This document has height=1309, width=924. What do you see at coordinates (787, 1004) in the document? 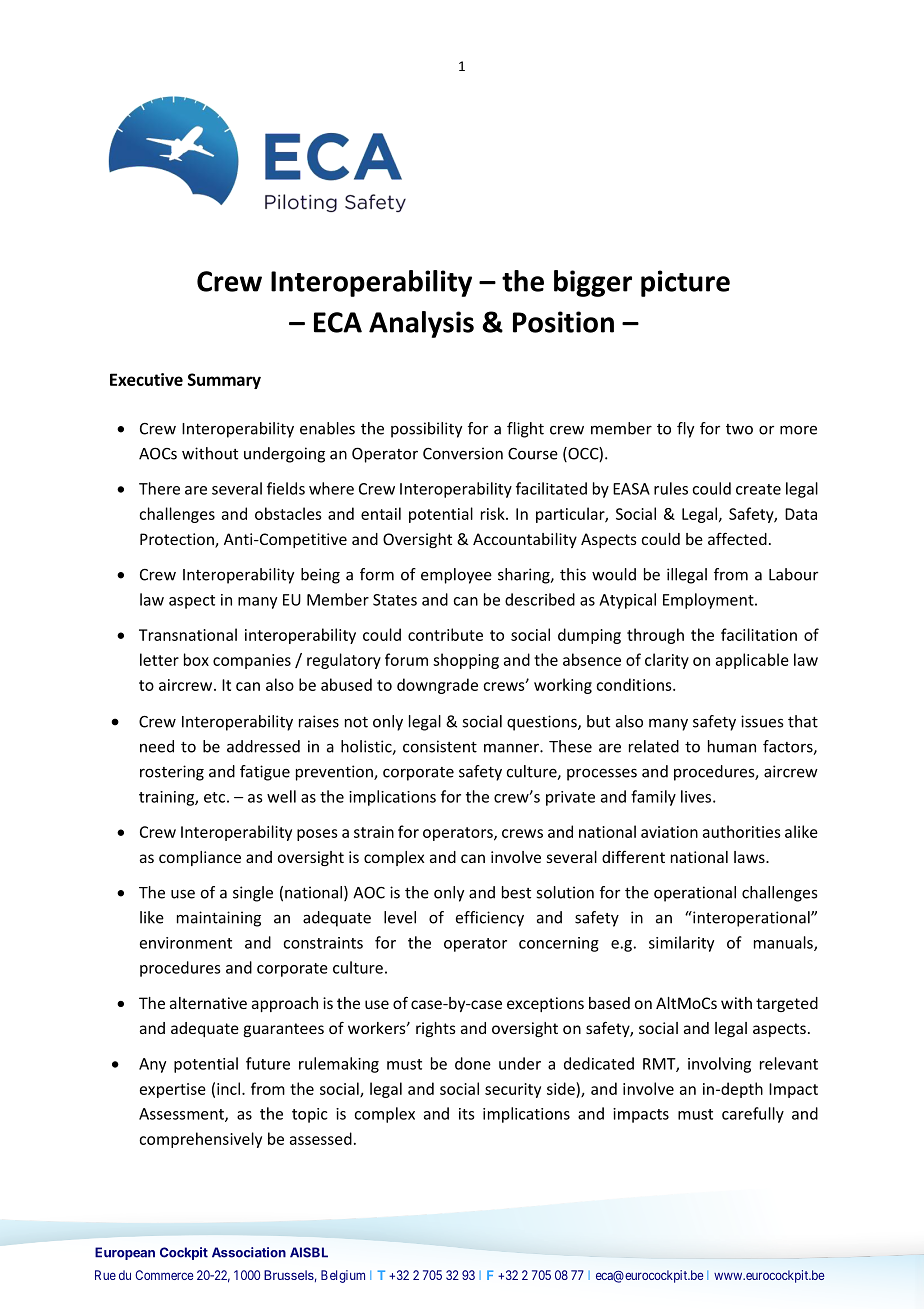
I see `targeted` at bounding box center [787, 1004].
